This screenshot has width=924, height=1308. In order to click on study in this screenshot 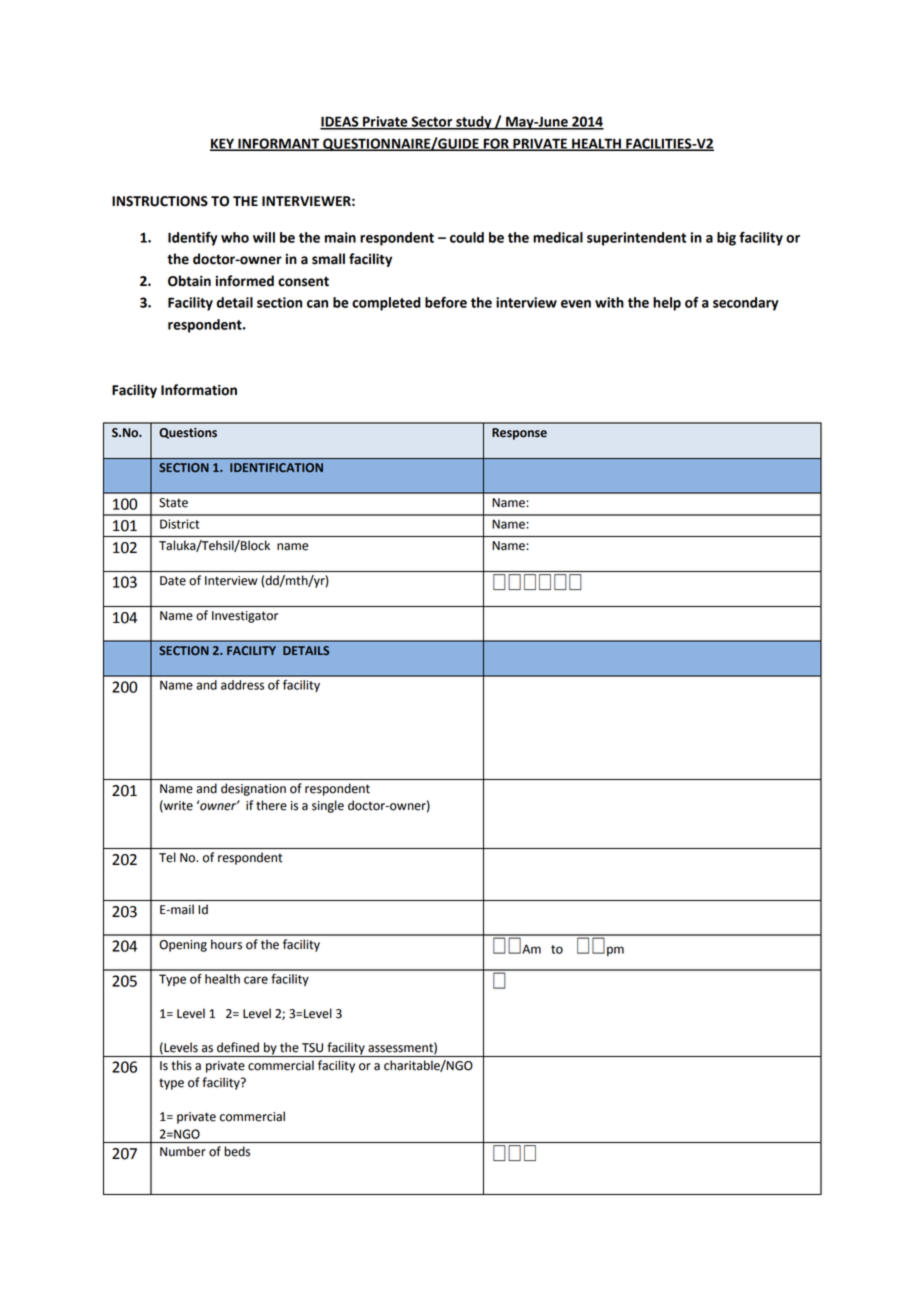, I will do `click(474, 123)`.
